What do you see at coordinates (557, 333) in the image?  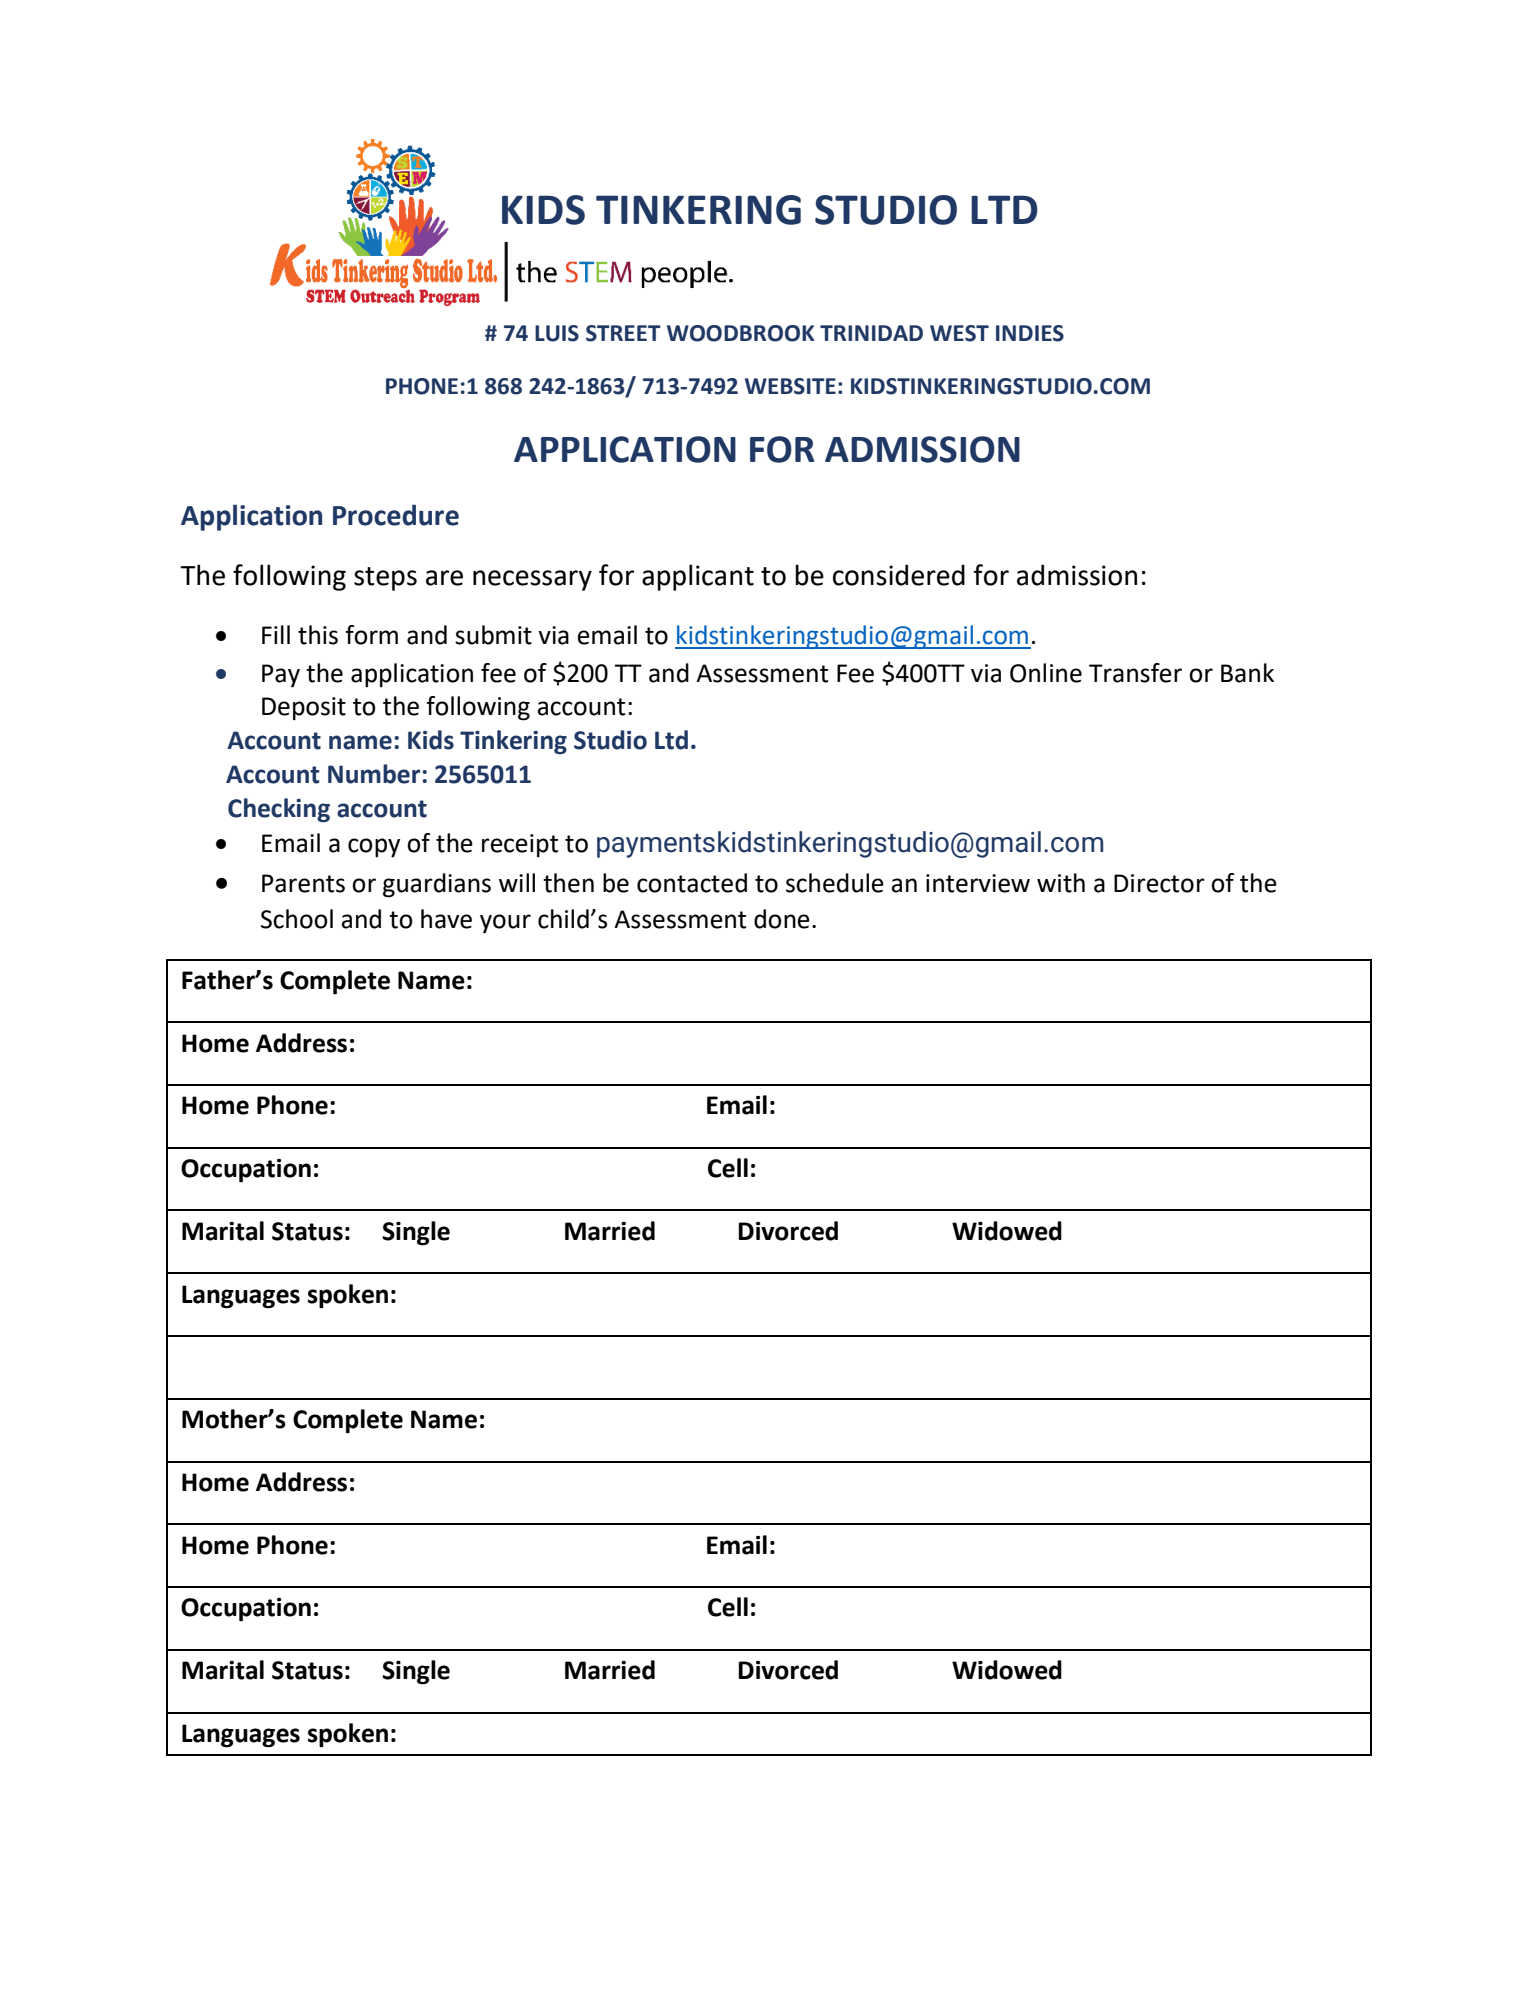 I see `LUIS` at bounding box center [557, 333].
